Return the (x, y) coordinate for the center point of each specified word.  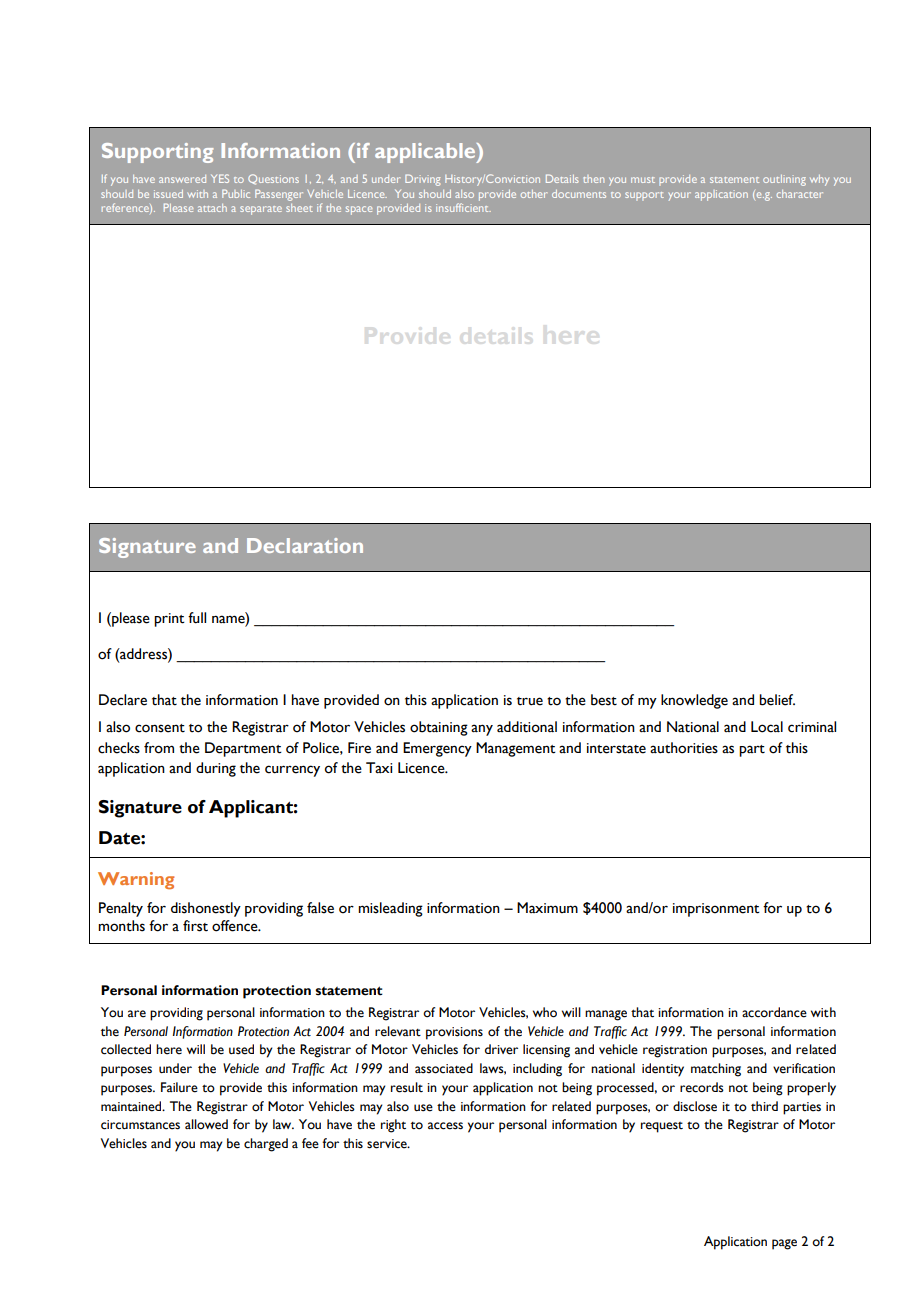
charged (266, 1145)
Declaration (305, 545)
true (530, 701)
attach (212, 208)
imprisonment (716, 910)
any (482, 730)
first (195, 926)
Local (767, 727)
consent (160, 728)
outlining (784, 180)
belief (777, 700)
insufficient (463, 207)
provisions (454, 1033)
